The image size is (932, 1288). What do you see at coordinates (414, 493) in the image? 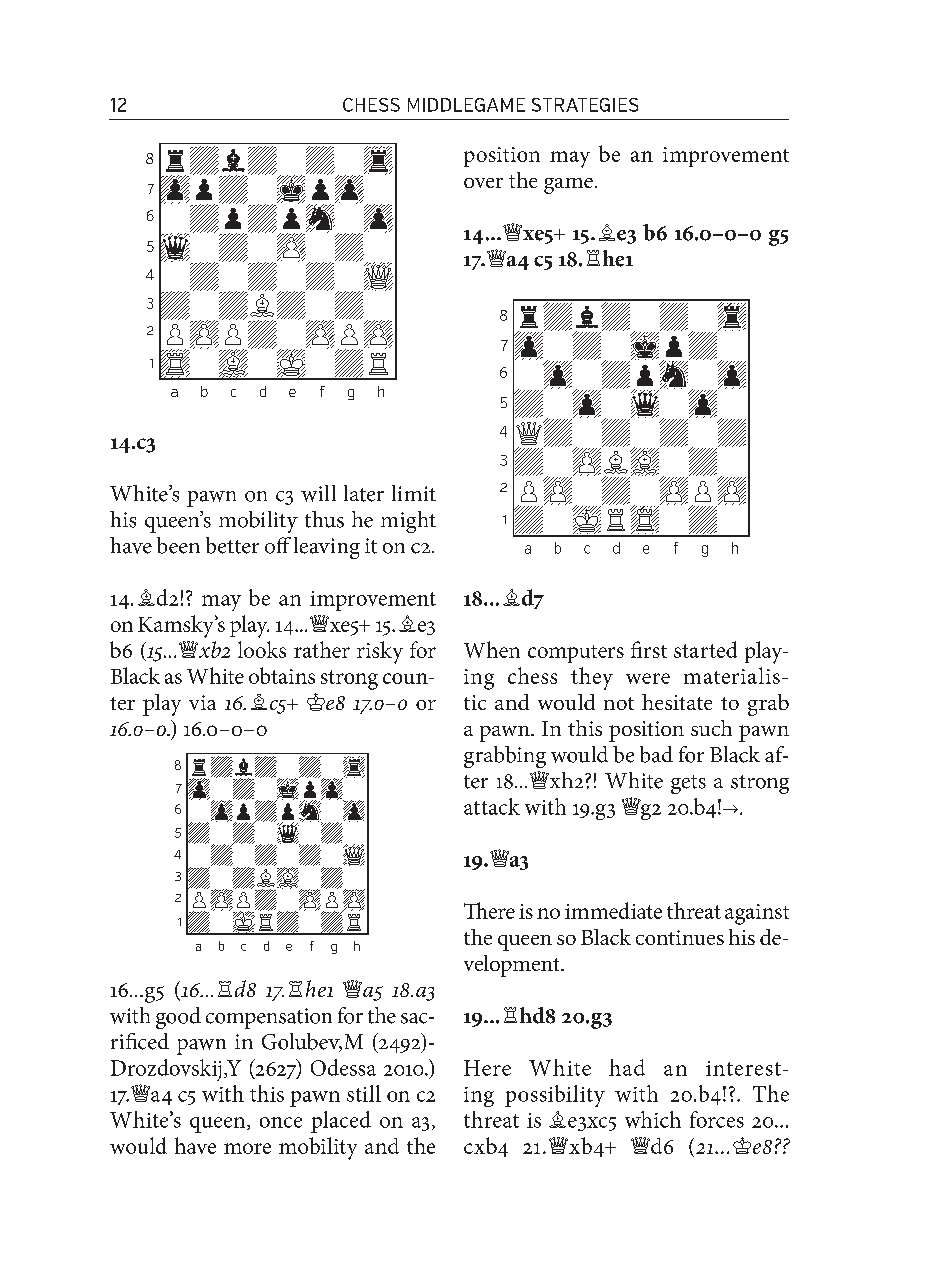
I see `limit` at bounding box center [414, 493].
